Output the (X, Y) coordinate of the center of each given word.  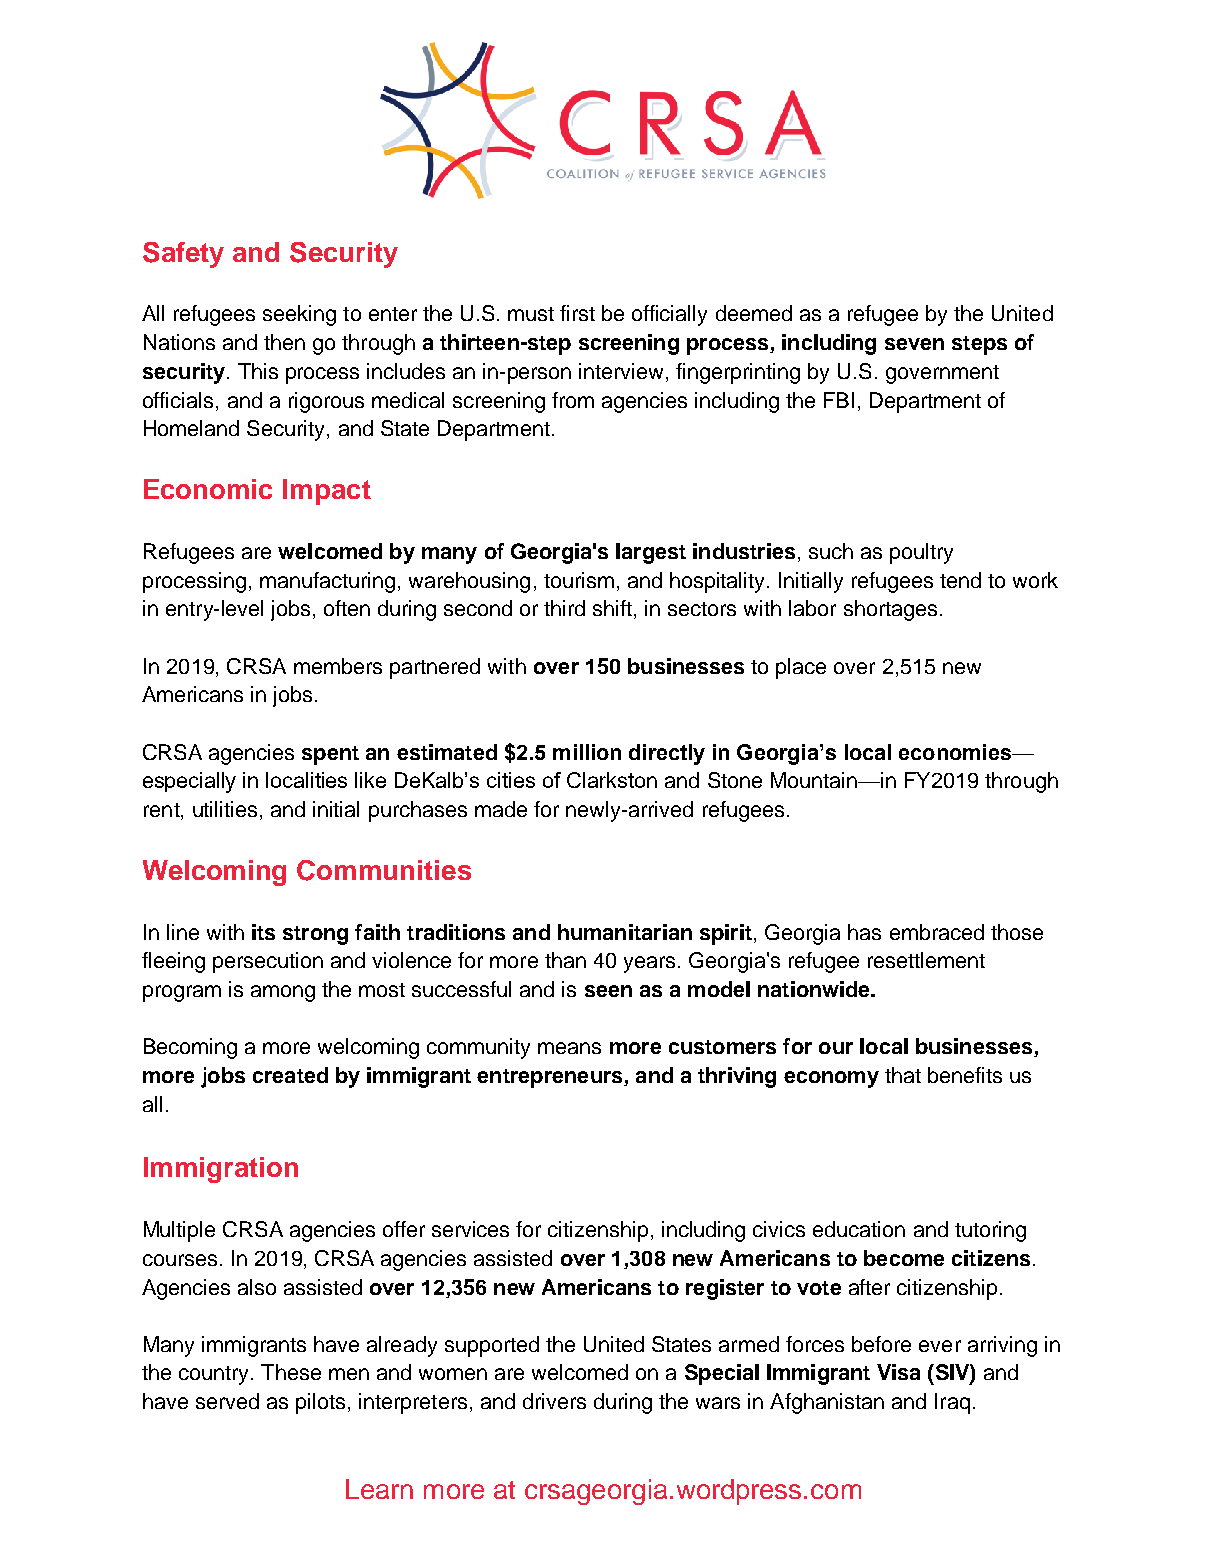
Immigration (221, 1170)
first (577, 313)
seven (914, 344)
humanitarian (625, 932)
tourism (579, 580)
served (227, 1401)
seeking (299, 315)
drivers (554, 1401)
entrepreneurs (551, 1078)
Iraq (952, 1403)
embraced (937, 932)
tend (960, 580)
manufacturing (327, 582)
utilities (225, 809)
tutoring (990, 1231)
